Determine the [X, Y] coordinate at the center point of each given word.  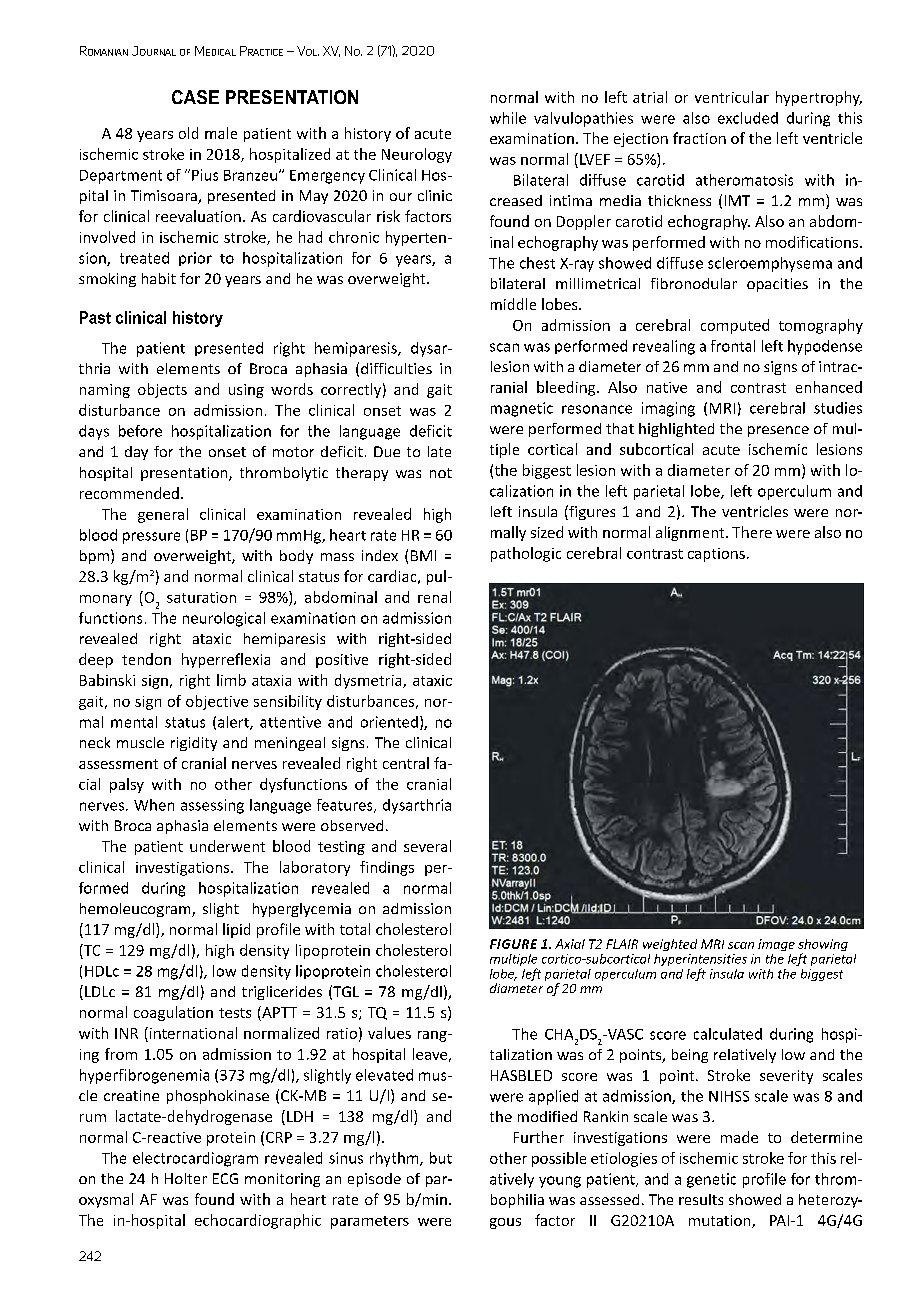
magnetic [522, 409]
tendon [146, 659]
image [776, 945]
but [441, 1158]
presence [778, 431]
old [188, 133]
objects [162, 390]
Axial [570, 944]
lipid [236, 930]
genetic [711, 1180]
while [508, 118]
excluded [748, 118]
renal [434, 597]
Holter [186, 1178]
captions [716, 555]
